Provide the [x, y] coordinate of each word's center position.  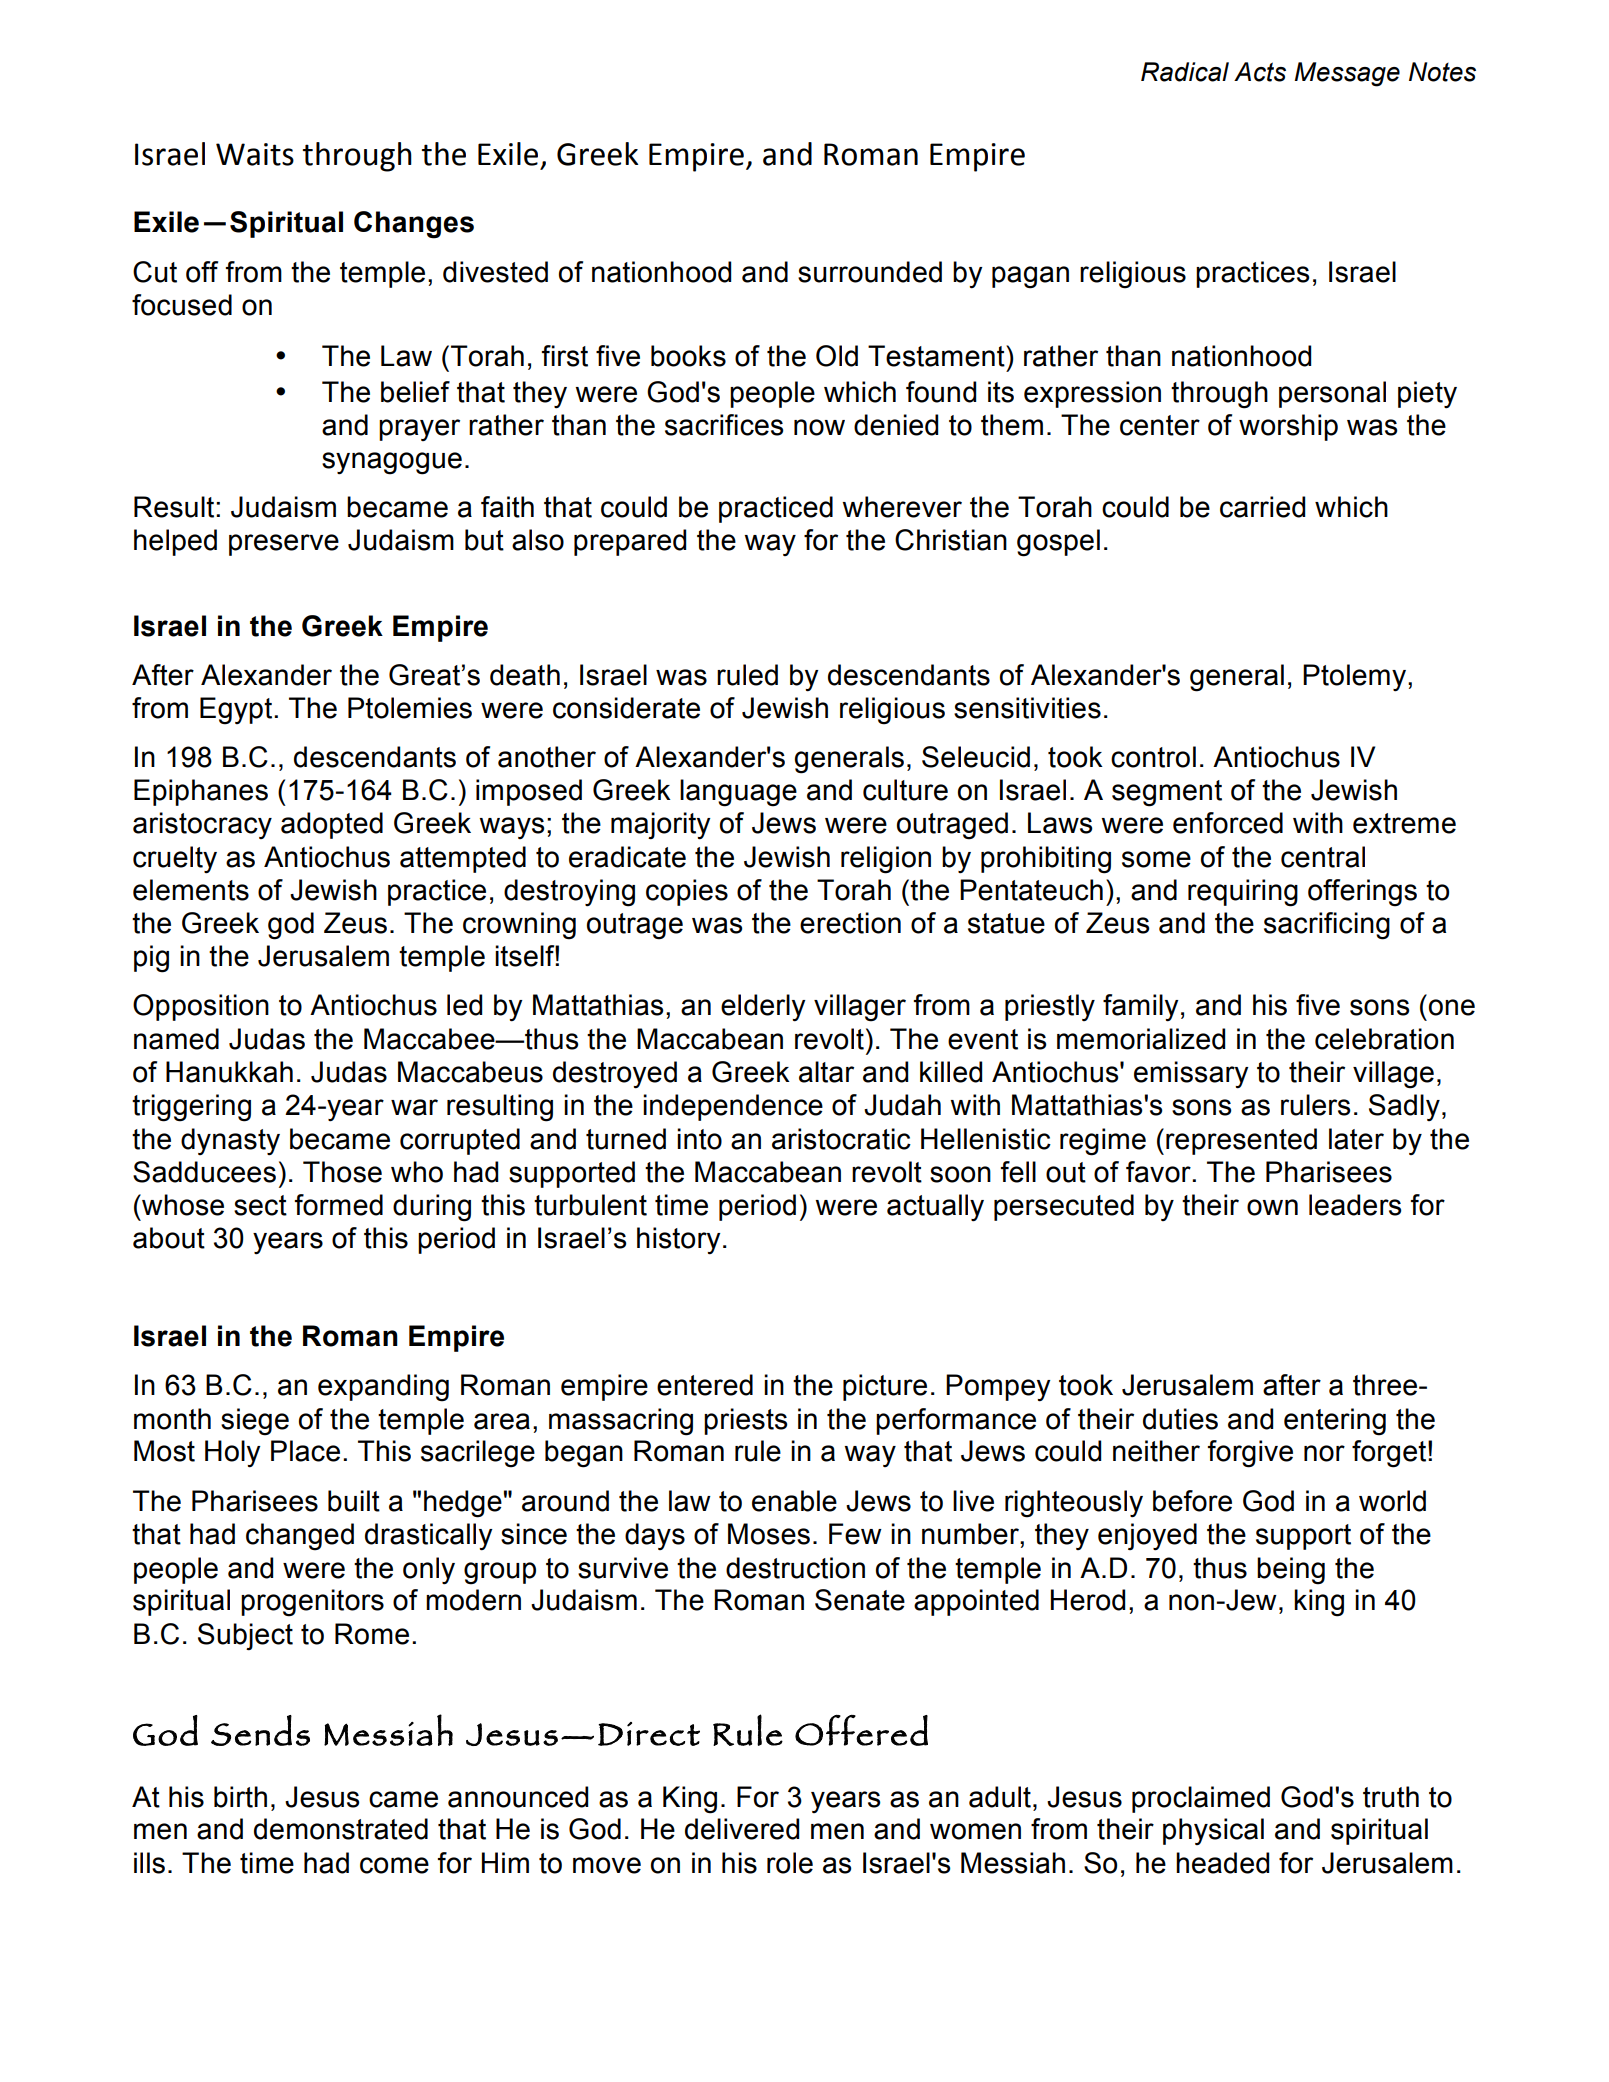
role [790, 1863]
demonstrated [341, 1829]
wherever [902, 507]
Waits [255, 154]
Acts [1260, 72]
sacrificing [1327, 926]
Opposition [201, 1007]
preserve [284, 545]
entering [1335, 1422]
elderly [763, 1008]
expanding [383, 1388]
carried [1262, 507]
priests [746, 1421]
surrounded [870, 272]
